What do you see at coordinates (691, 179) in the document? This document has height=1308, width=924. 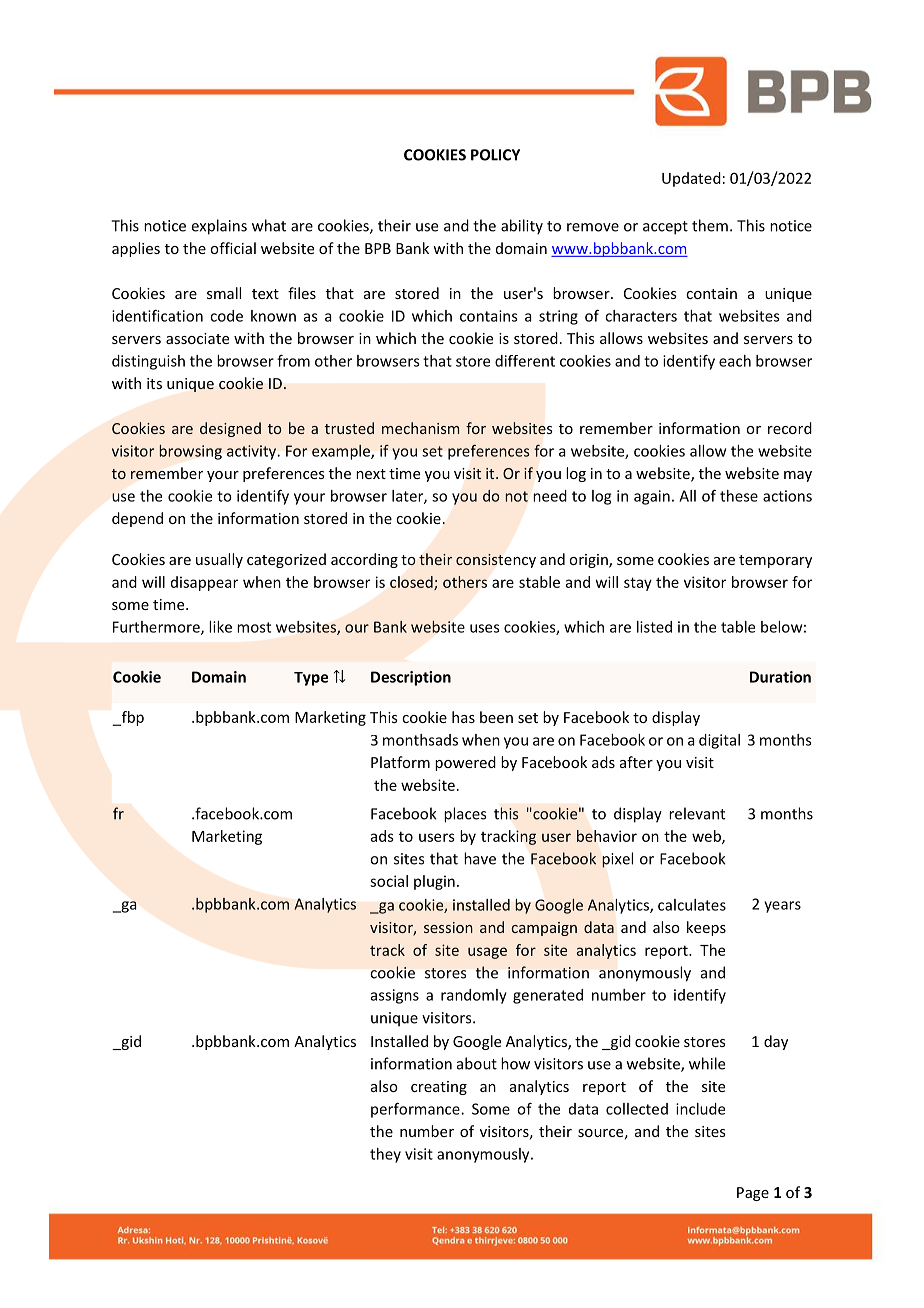 I see `Updated` at bounding box center [691, 179].
